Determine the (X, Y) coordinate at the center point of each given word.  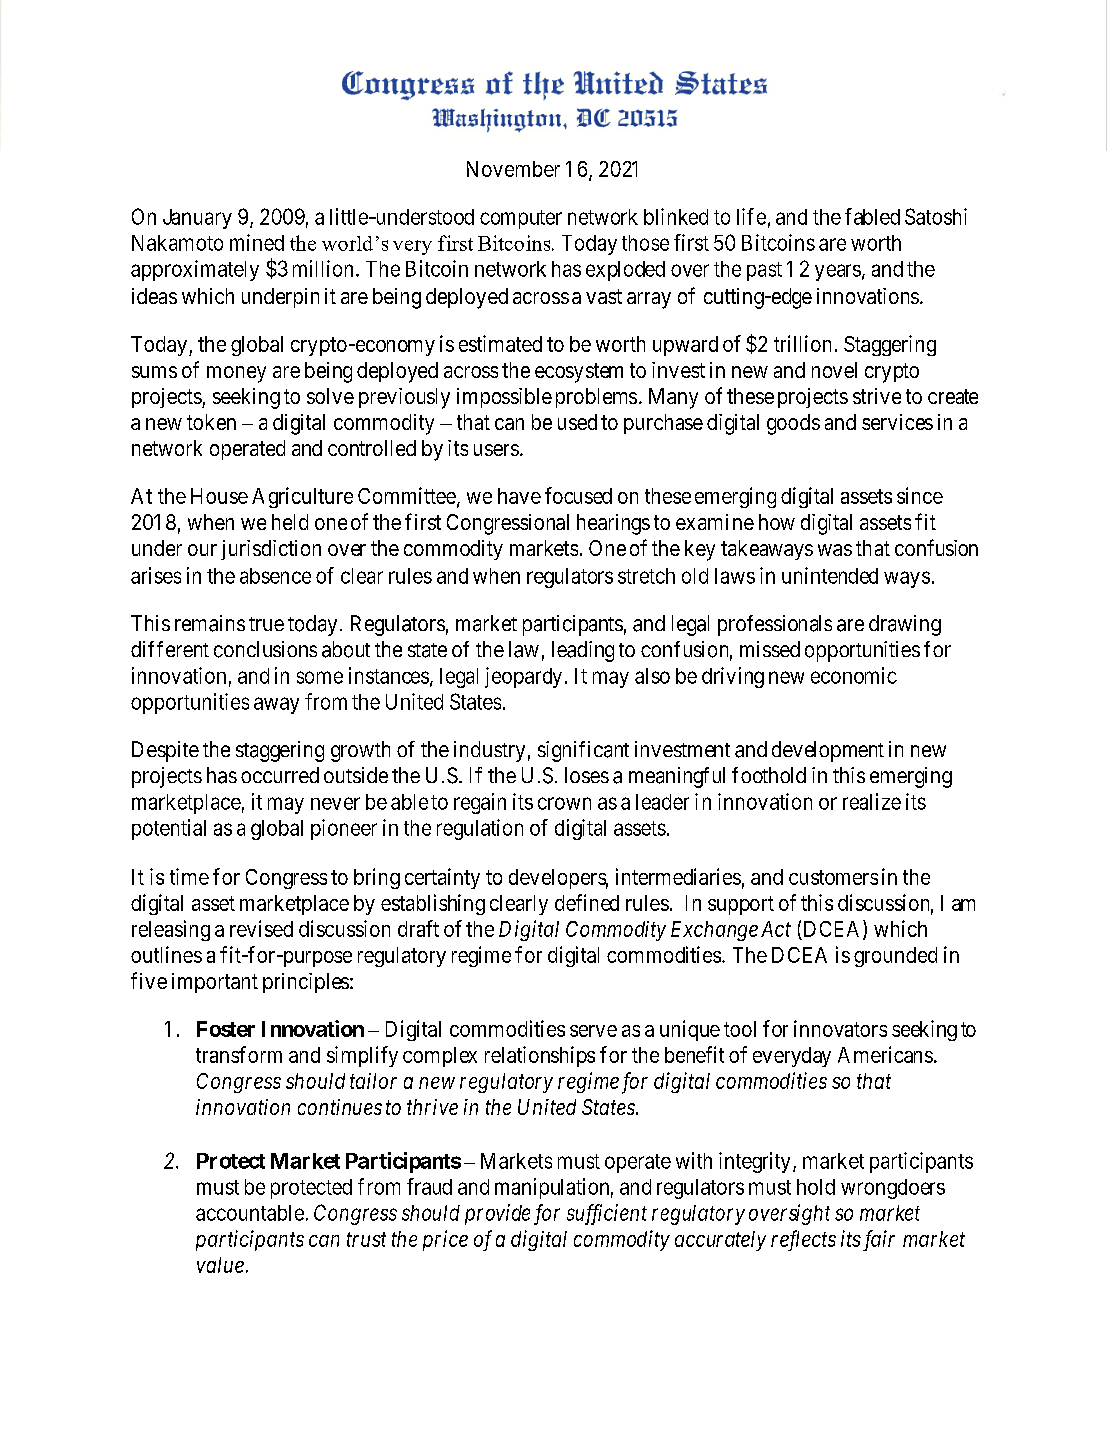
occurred (280, 775)
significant (583, 751)
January (197, 219)
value (220, 1265)
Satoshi (936, 216)
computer (521, 219)
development (828, 751)
